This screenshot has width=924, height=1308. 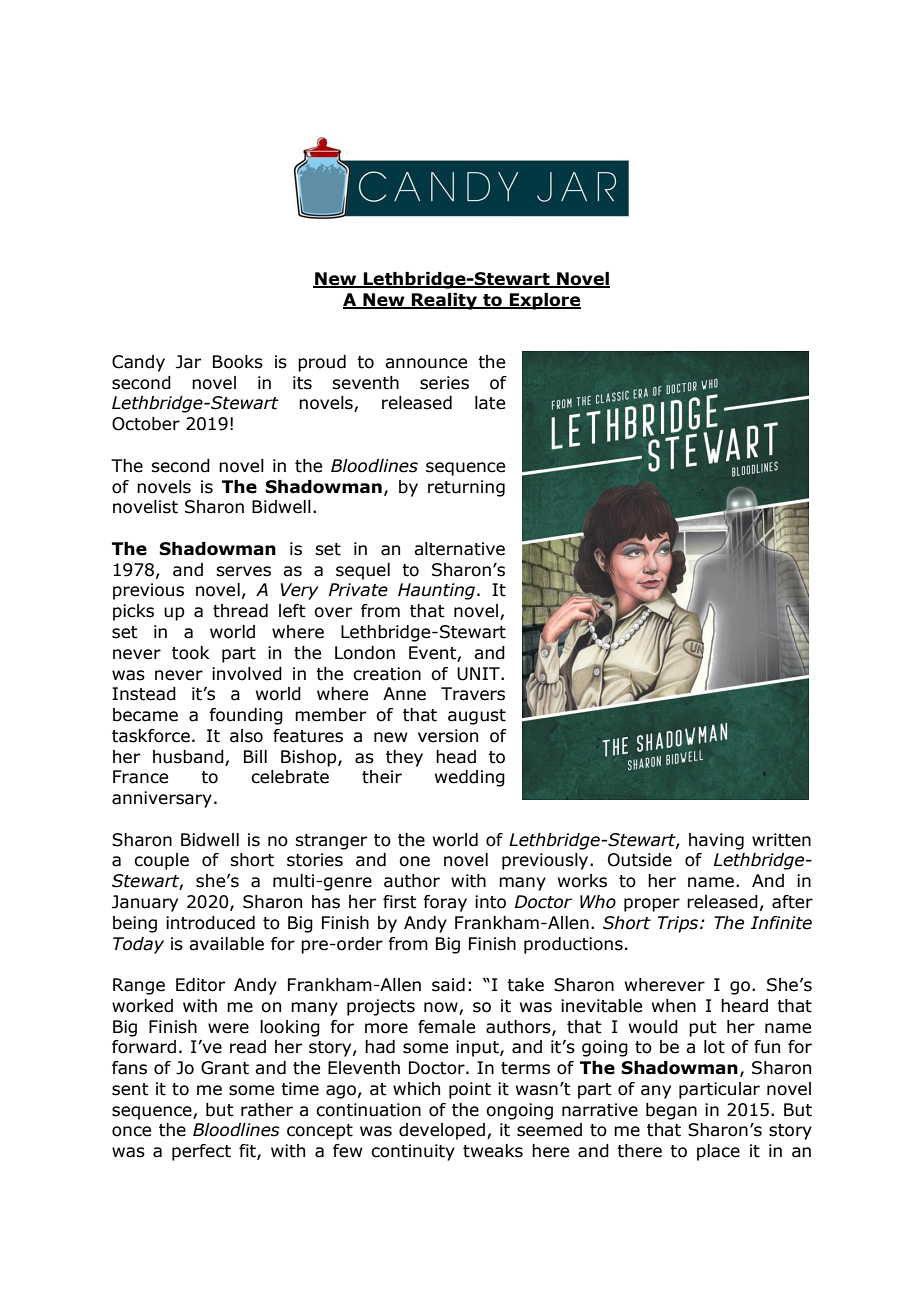 What do you see at coordinates (201, 1152) in the screenshot?
I see `perfect` at bounding box center [201, 1152].
